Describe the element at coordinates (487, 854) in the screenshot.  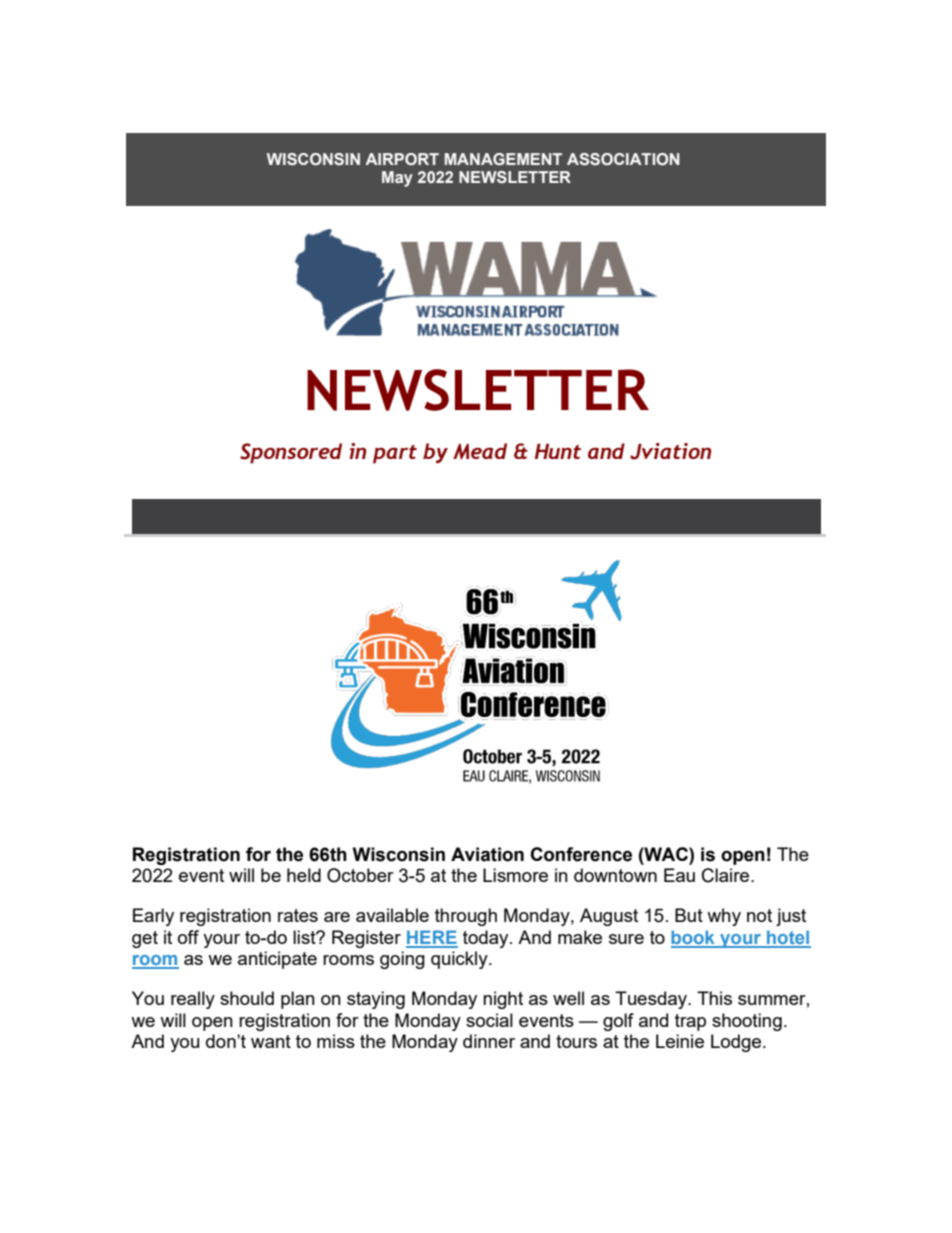
I see `Aviation` at that location.
